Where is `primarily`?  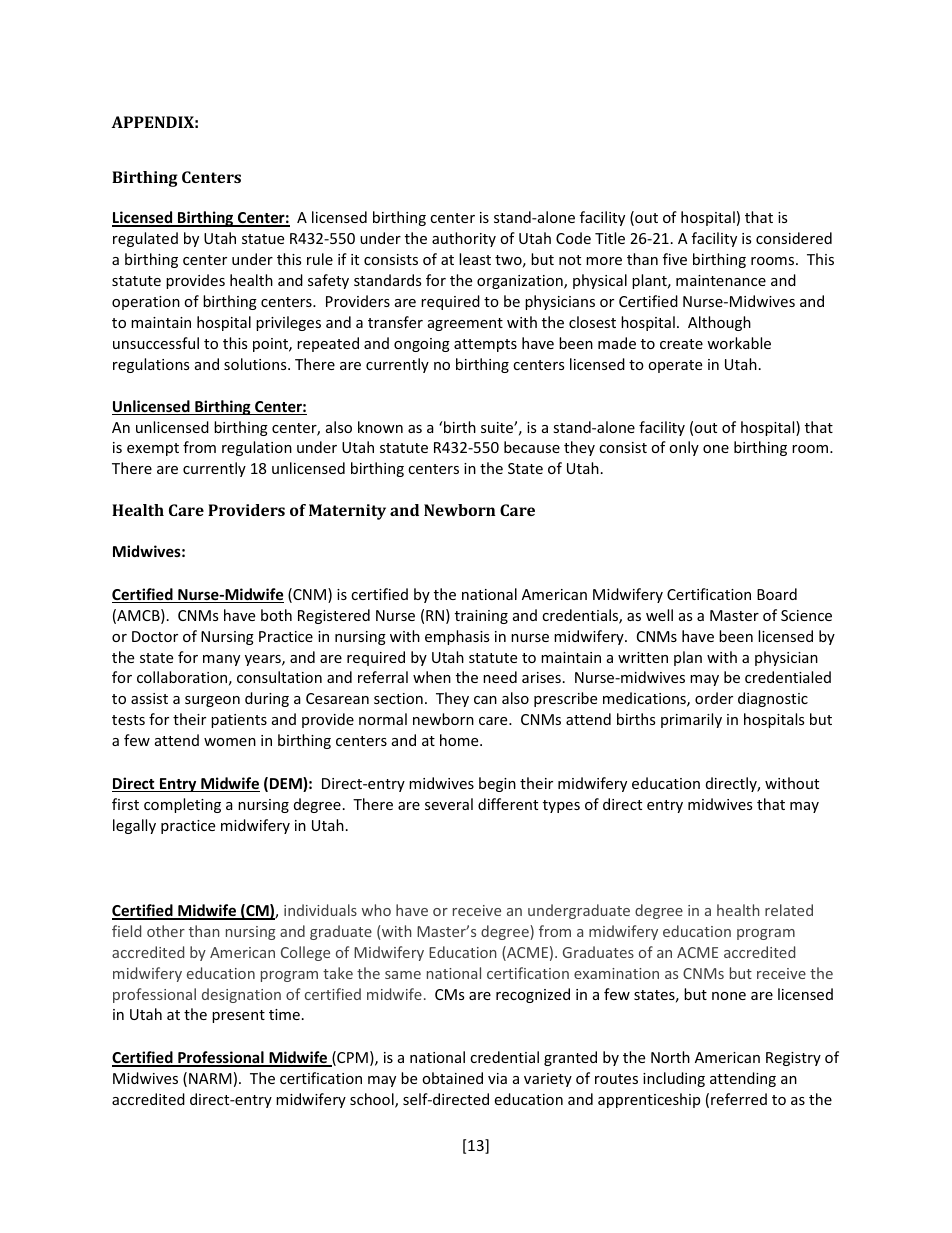
primarily is located at coordinates (691, 720).
